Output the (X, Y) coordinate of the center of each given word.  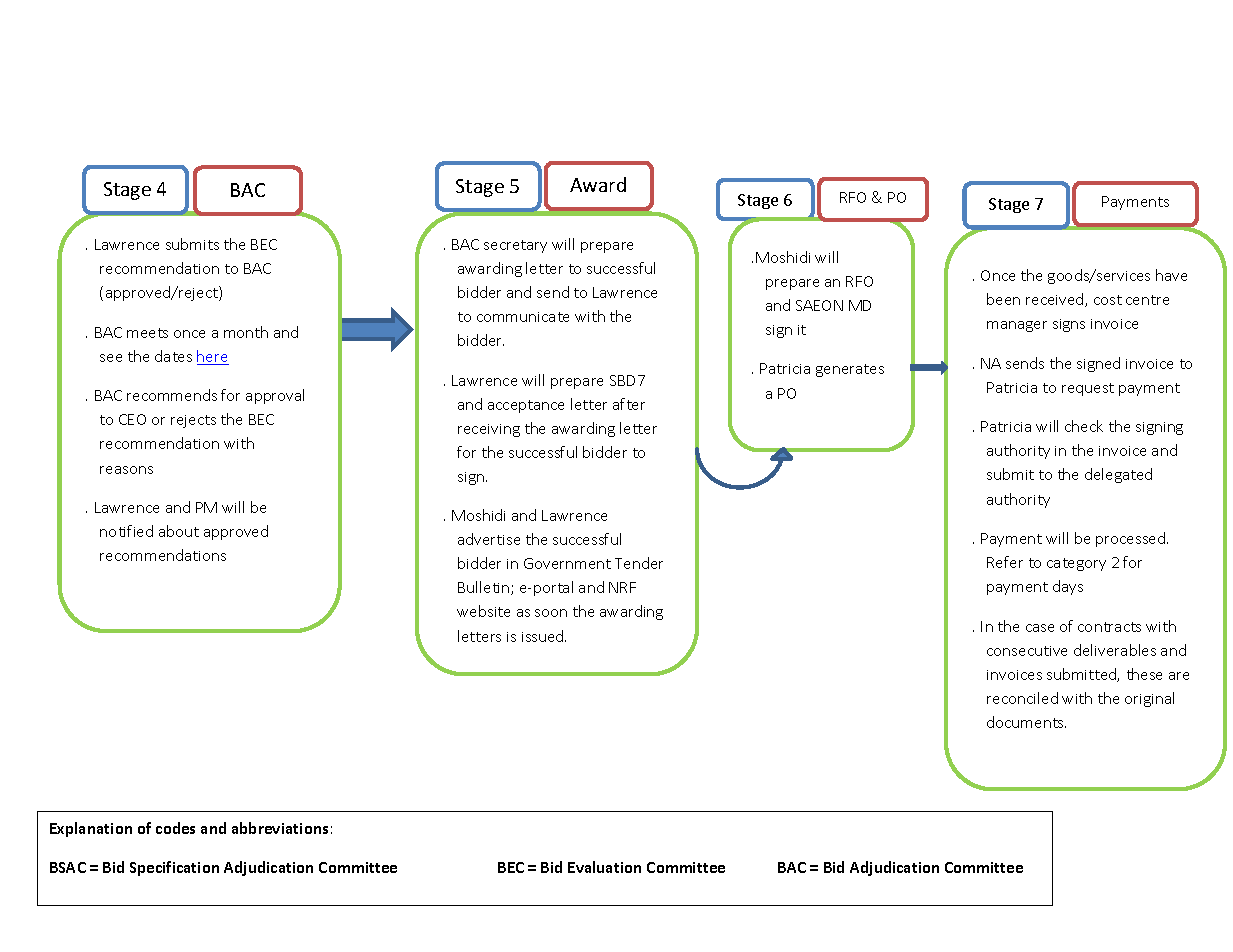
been (1003, 299)
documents (1026, 722)
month (246, 332)
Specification (174, 868)
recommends (172, 395)
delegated (1118, 475)
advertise (489, 539)
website (483, 611)
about (179, 531)
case (1040, 628)
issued (544, 636)
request (1088, 389)
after (629, 404)
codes (175, 828)
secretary (515, 246)
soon (551, 613)
